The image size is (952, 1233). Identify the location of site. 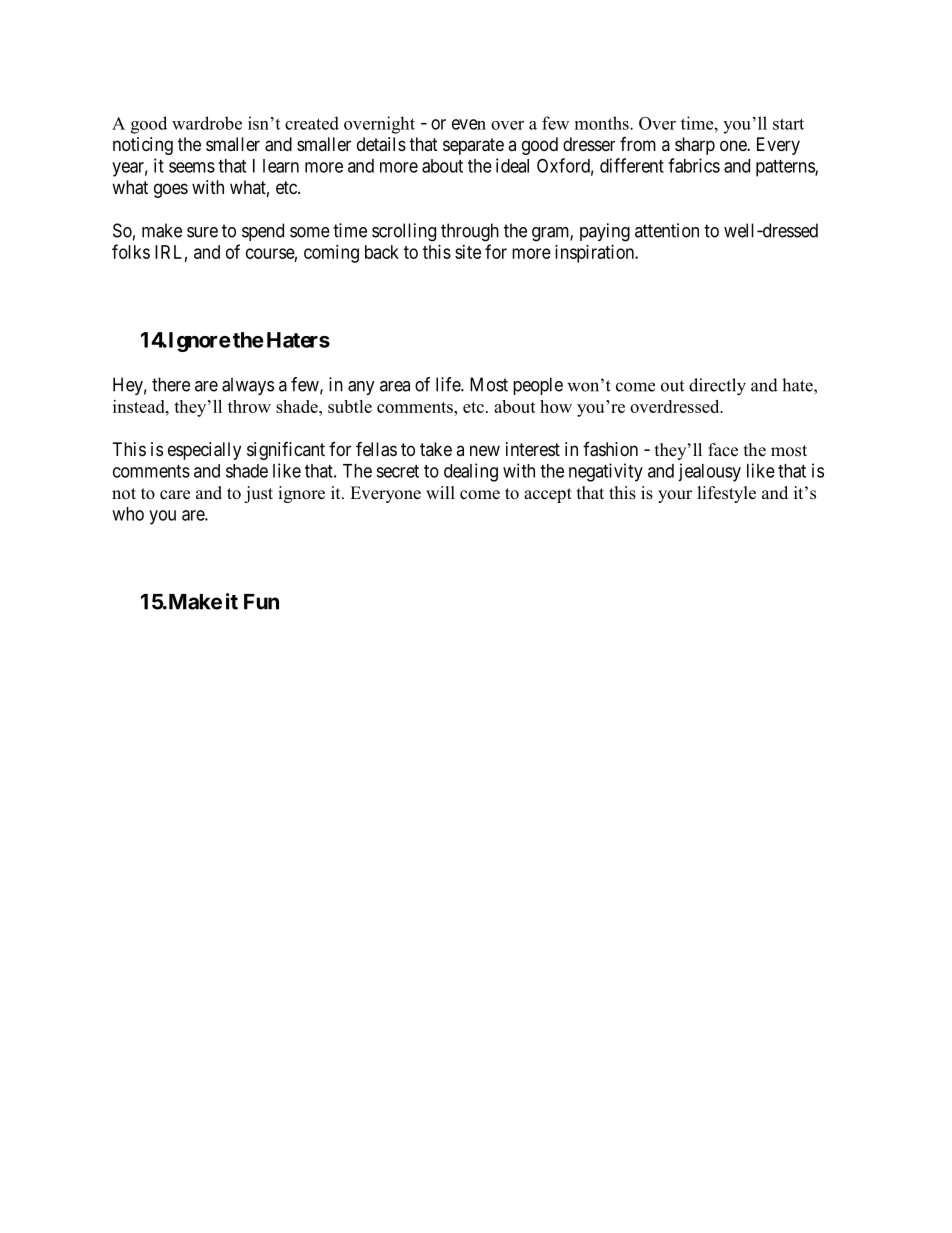
(468, 252).
